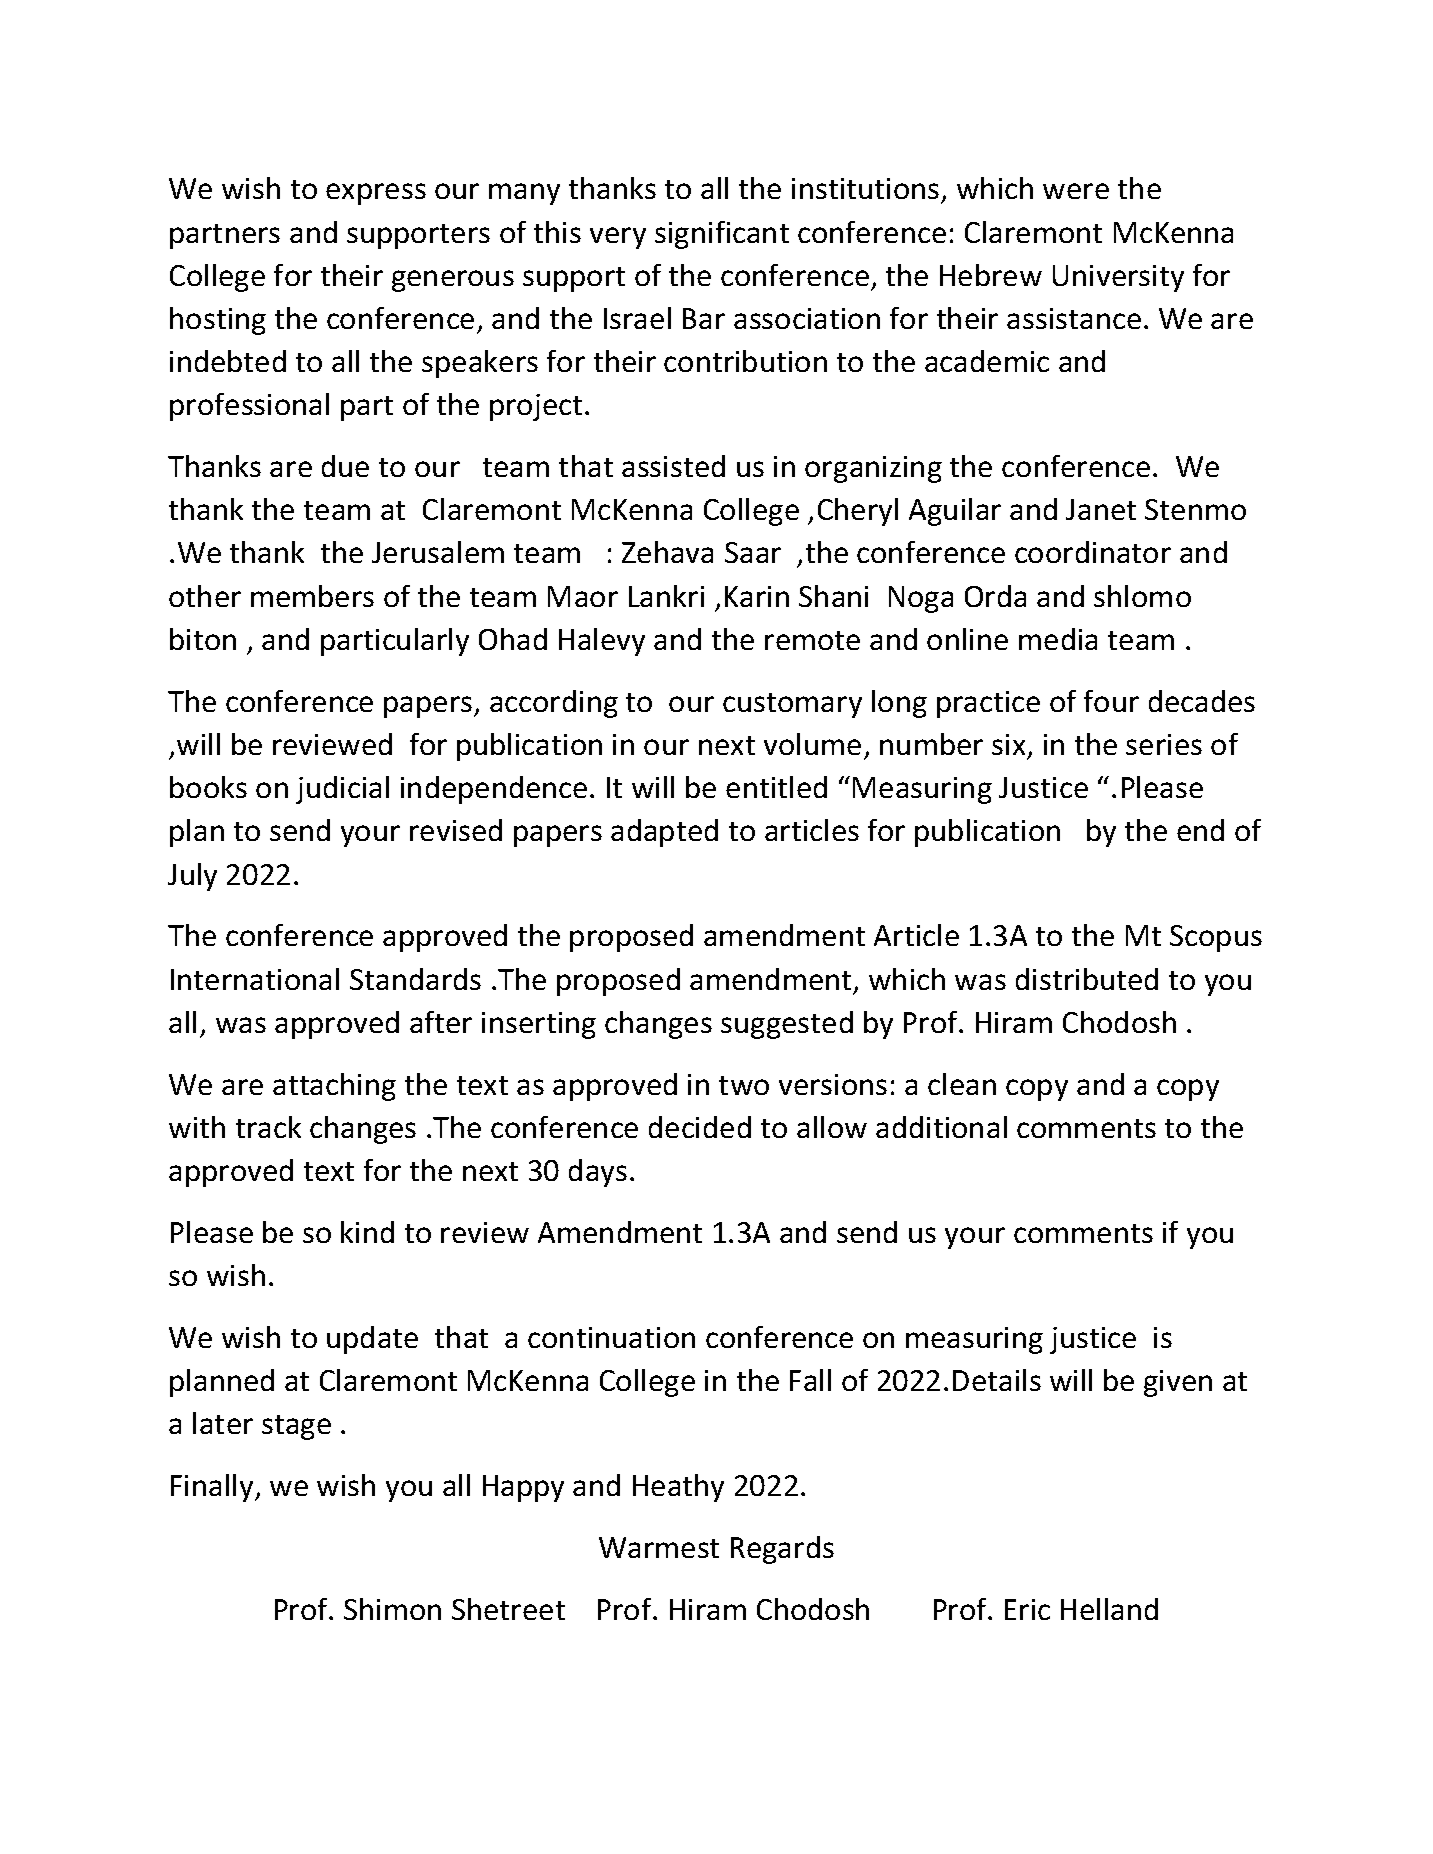 Image resolution: width=1433 pixels, height=1854 pixels. Describe the element at coordinates (722, 235) in the screenshot. I see `significant` at that location.
